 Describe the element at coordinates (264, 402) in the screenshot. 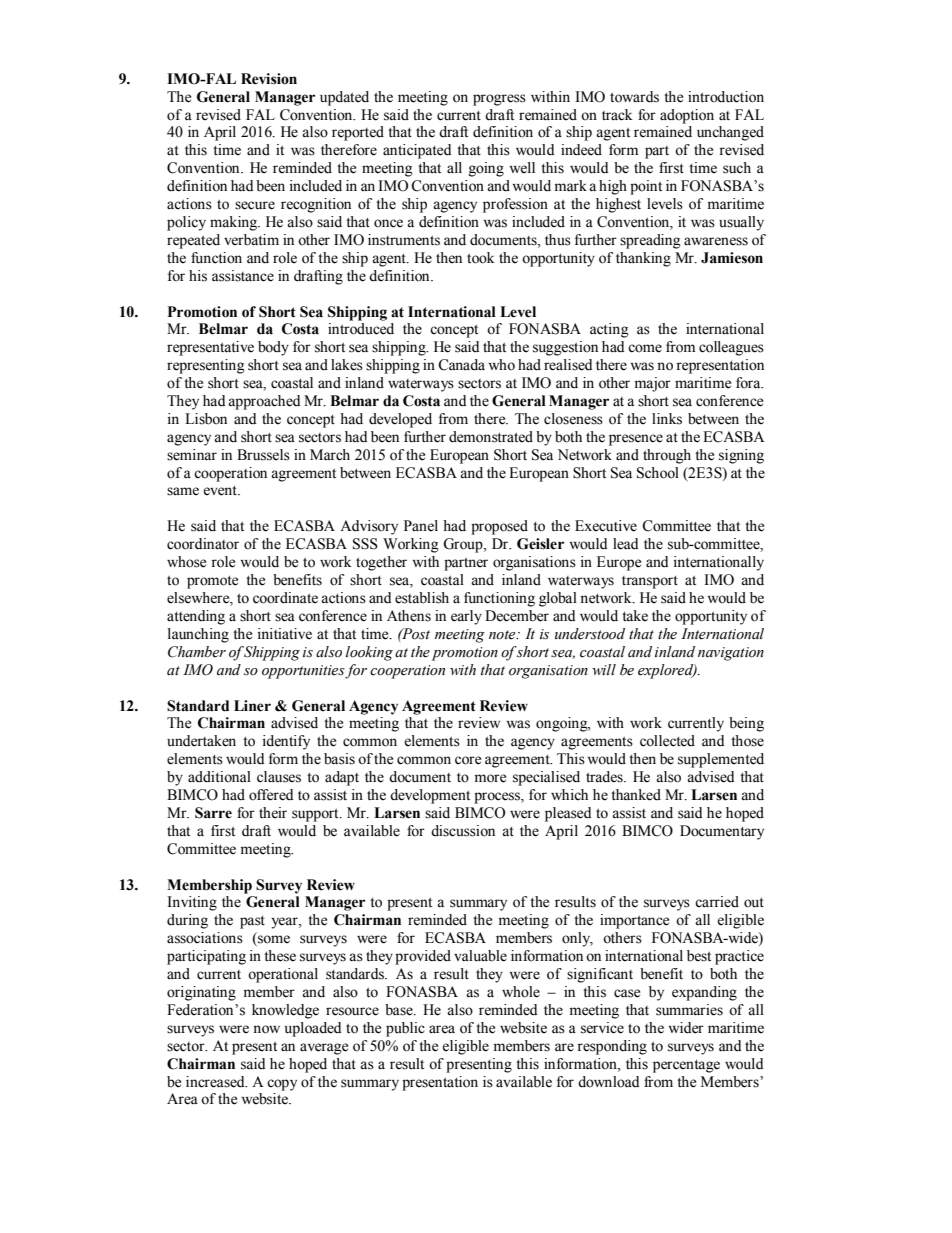

I see `approached` at that location.
